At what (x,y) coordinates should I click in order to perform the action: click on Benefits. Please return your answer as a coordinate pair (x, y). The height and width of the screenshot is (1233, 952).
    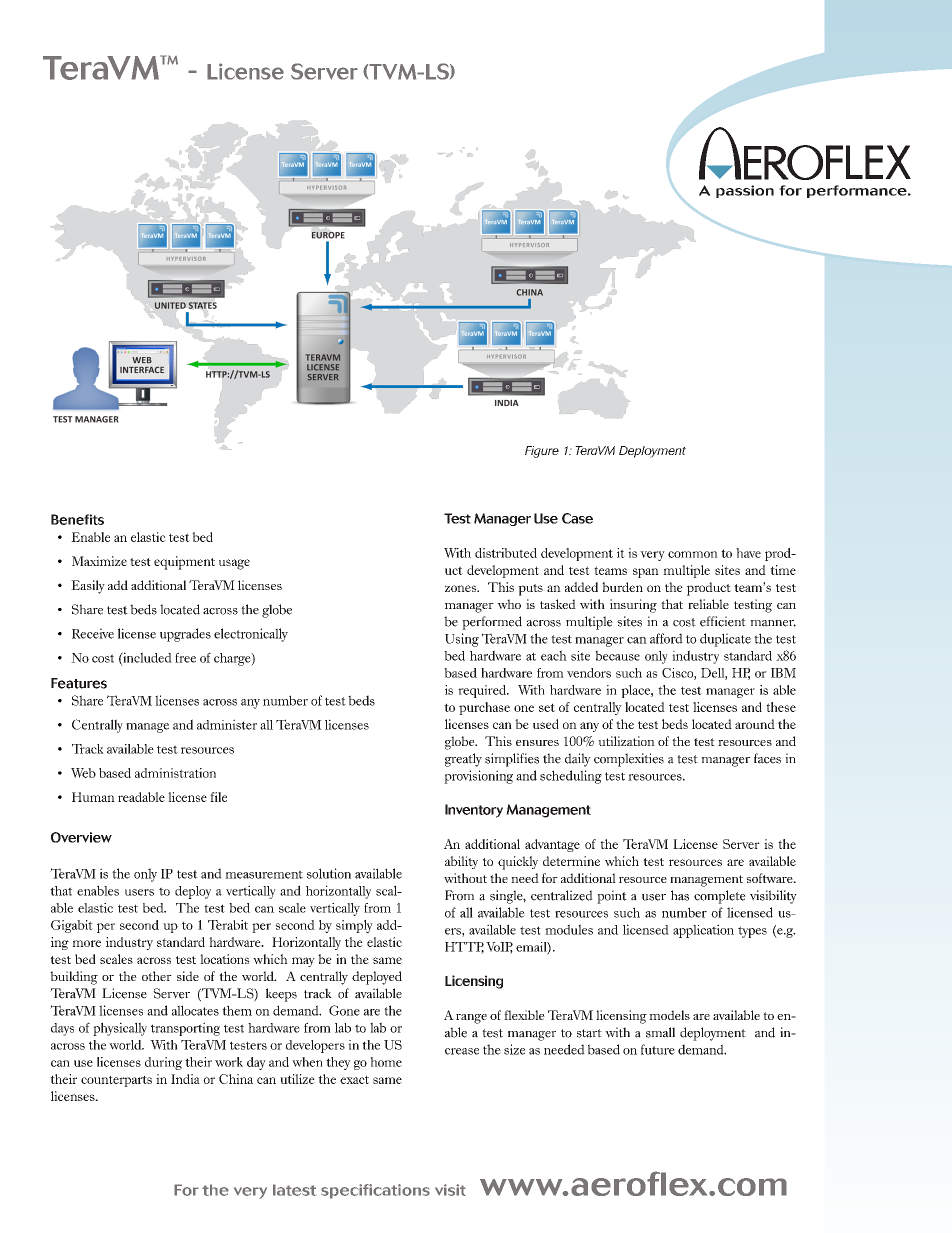
    Looking at the image, I should click on (77, 519).
